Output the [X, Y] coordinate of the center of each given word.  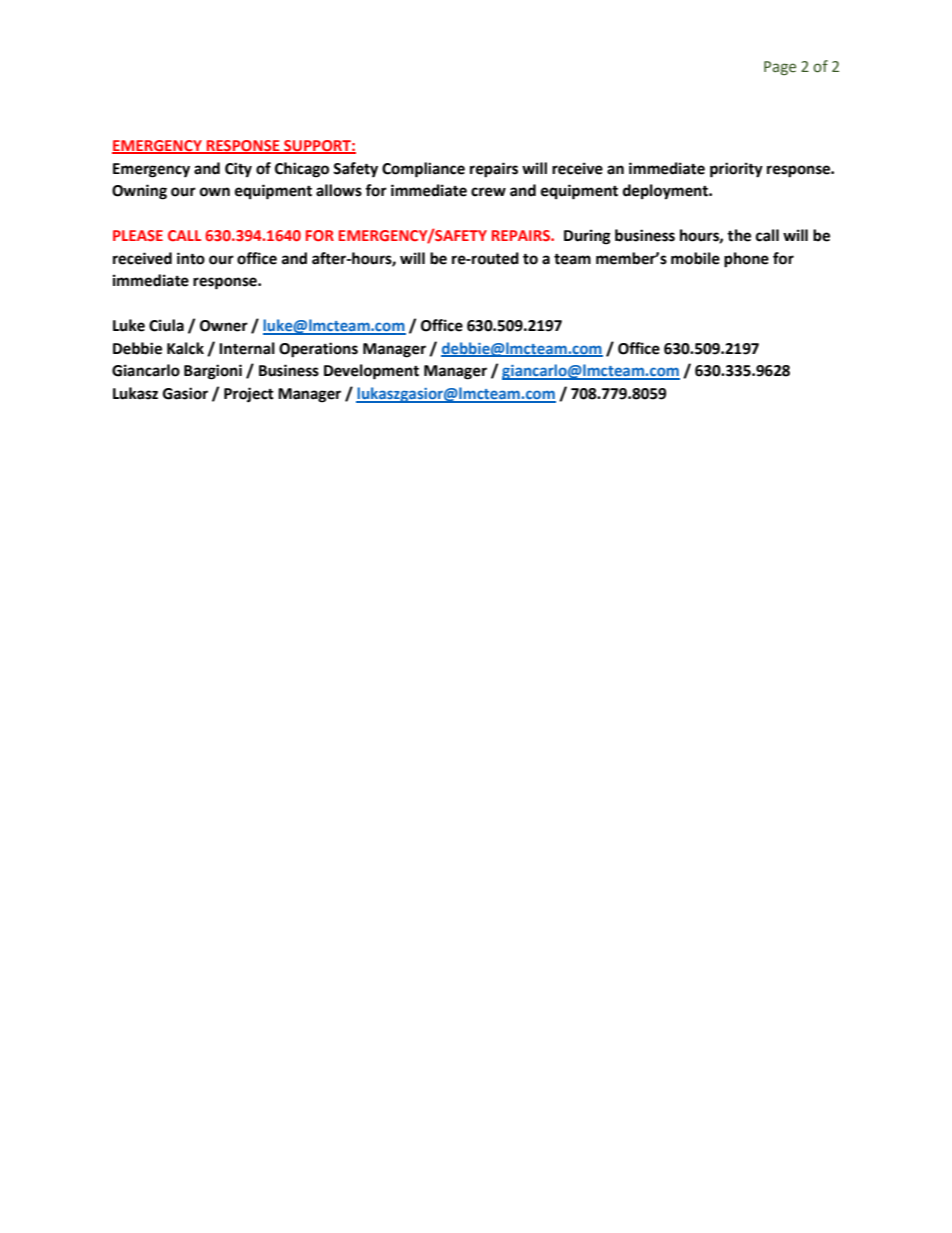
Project [249, 395]
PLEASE [138, 235]
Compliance [423, 170]
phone [746, 260]
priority [736, 170]
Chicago [302, 170]
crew [488, 192]
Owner [224, 326]
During [587, 237]
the [739, 235]
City [238, 170]
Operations [318, 350]
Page [780, 68]
